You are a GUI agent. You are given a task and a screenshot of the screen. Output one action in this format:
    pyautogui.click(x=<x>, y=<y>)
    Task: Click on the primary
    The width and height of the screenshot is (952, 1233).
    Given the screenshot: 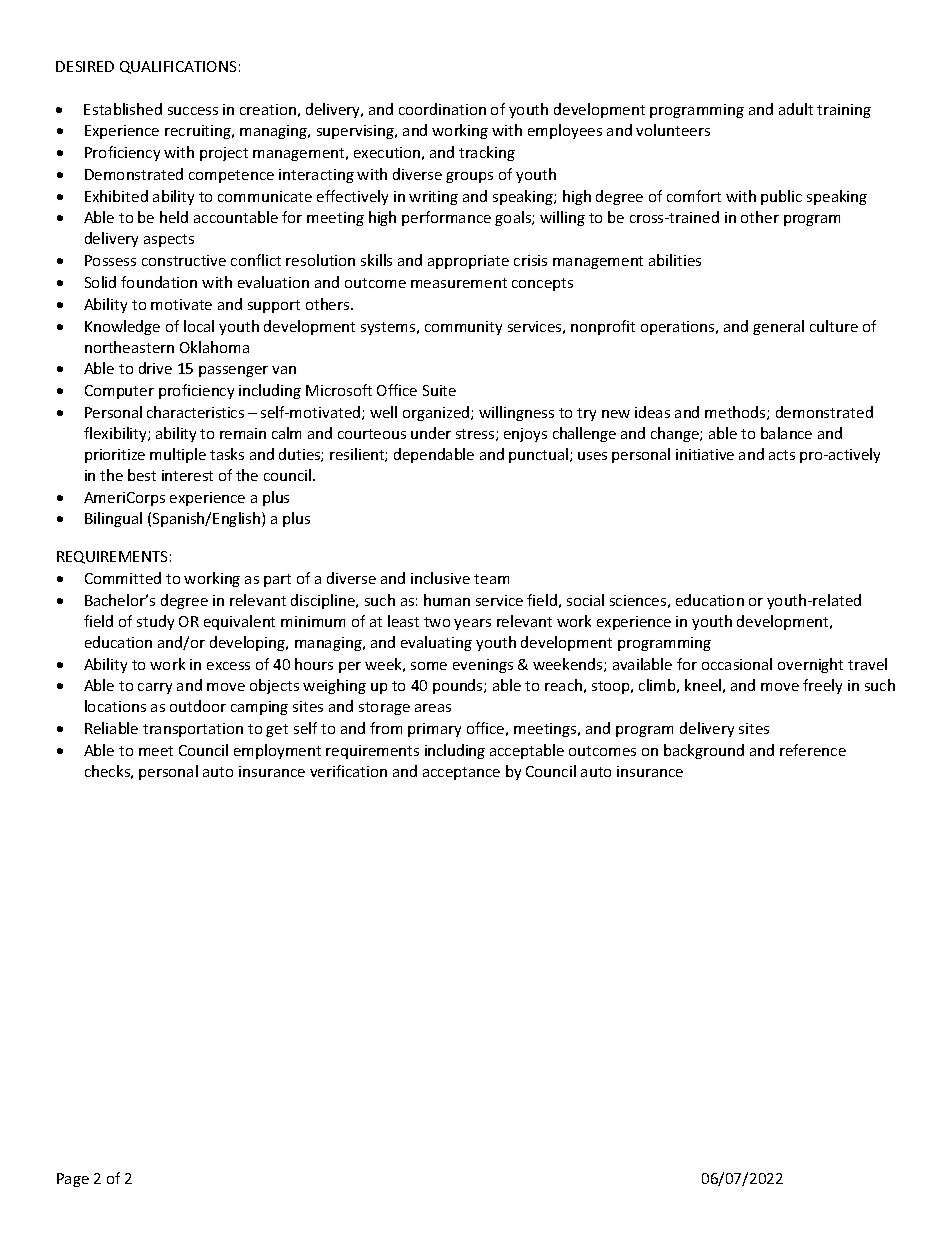 What is the action you would take?
    pyautogui.click(x=434, y=730)
